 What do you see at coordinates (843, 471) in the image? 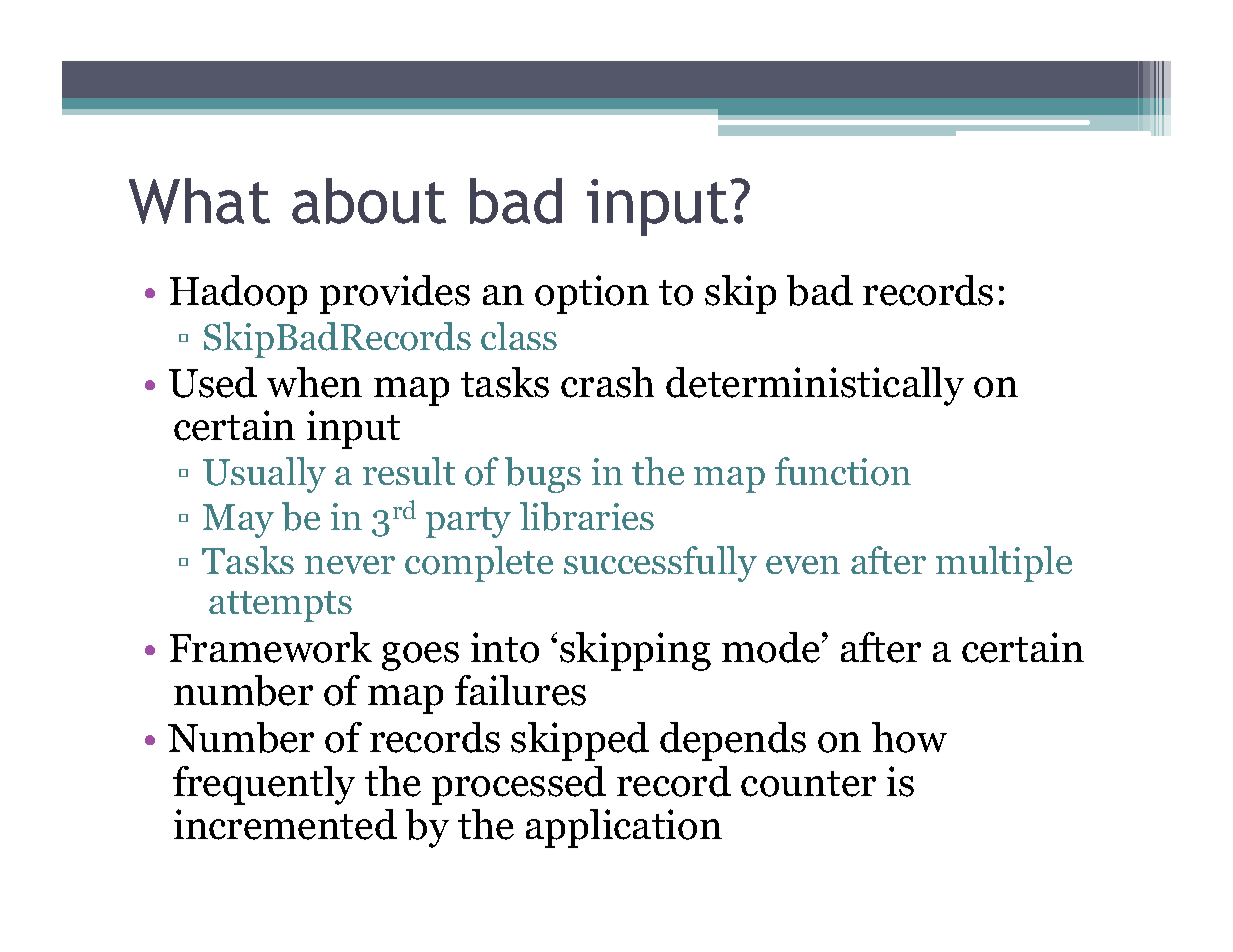
I see `function` at bounding box center [843, 471].
